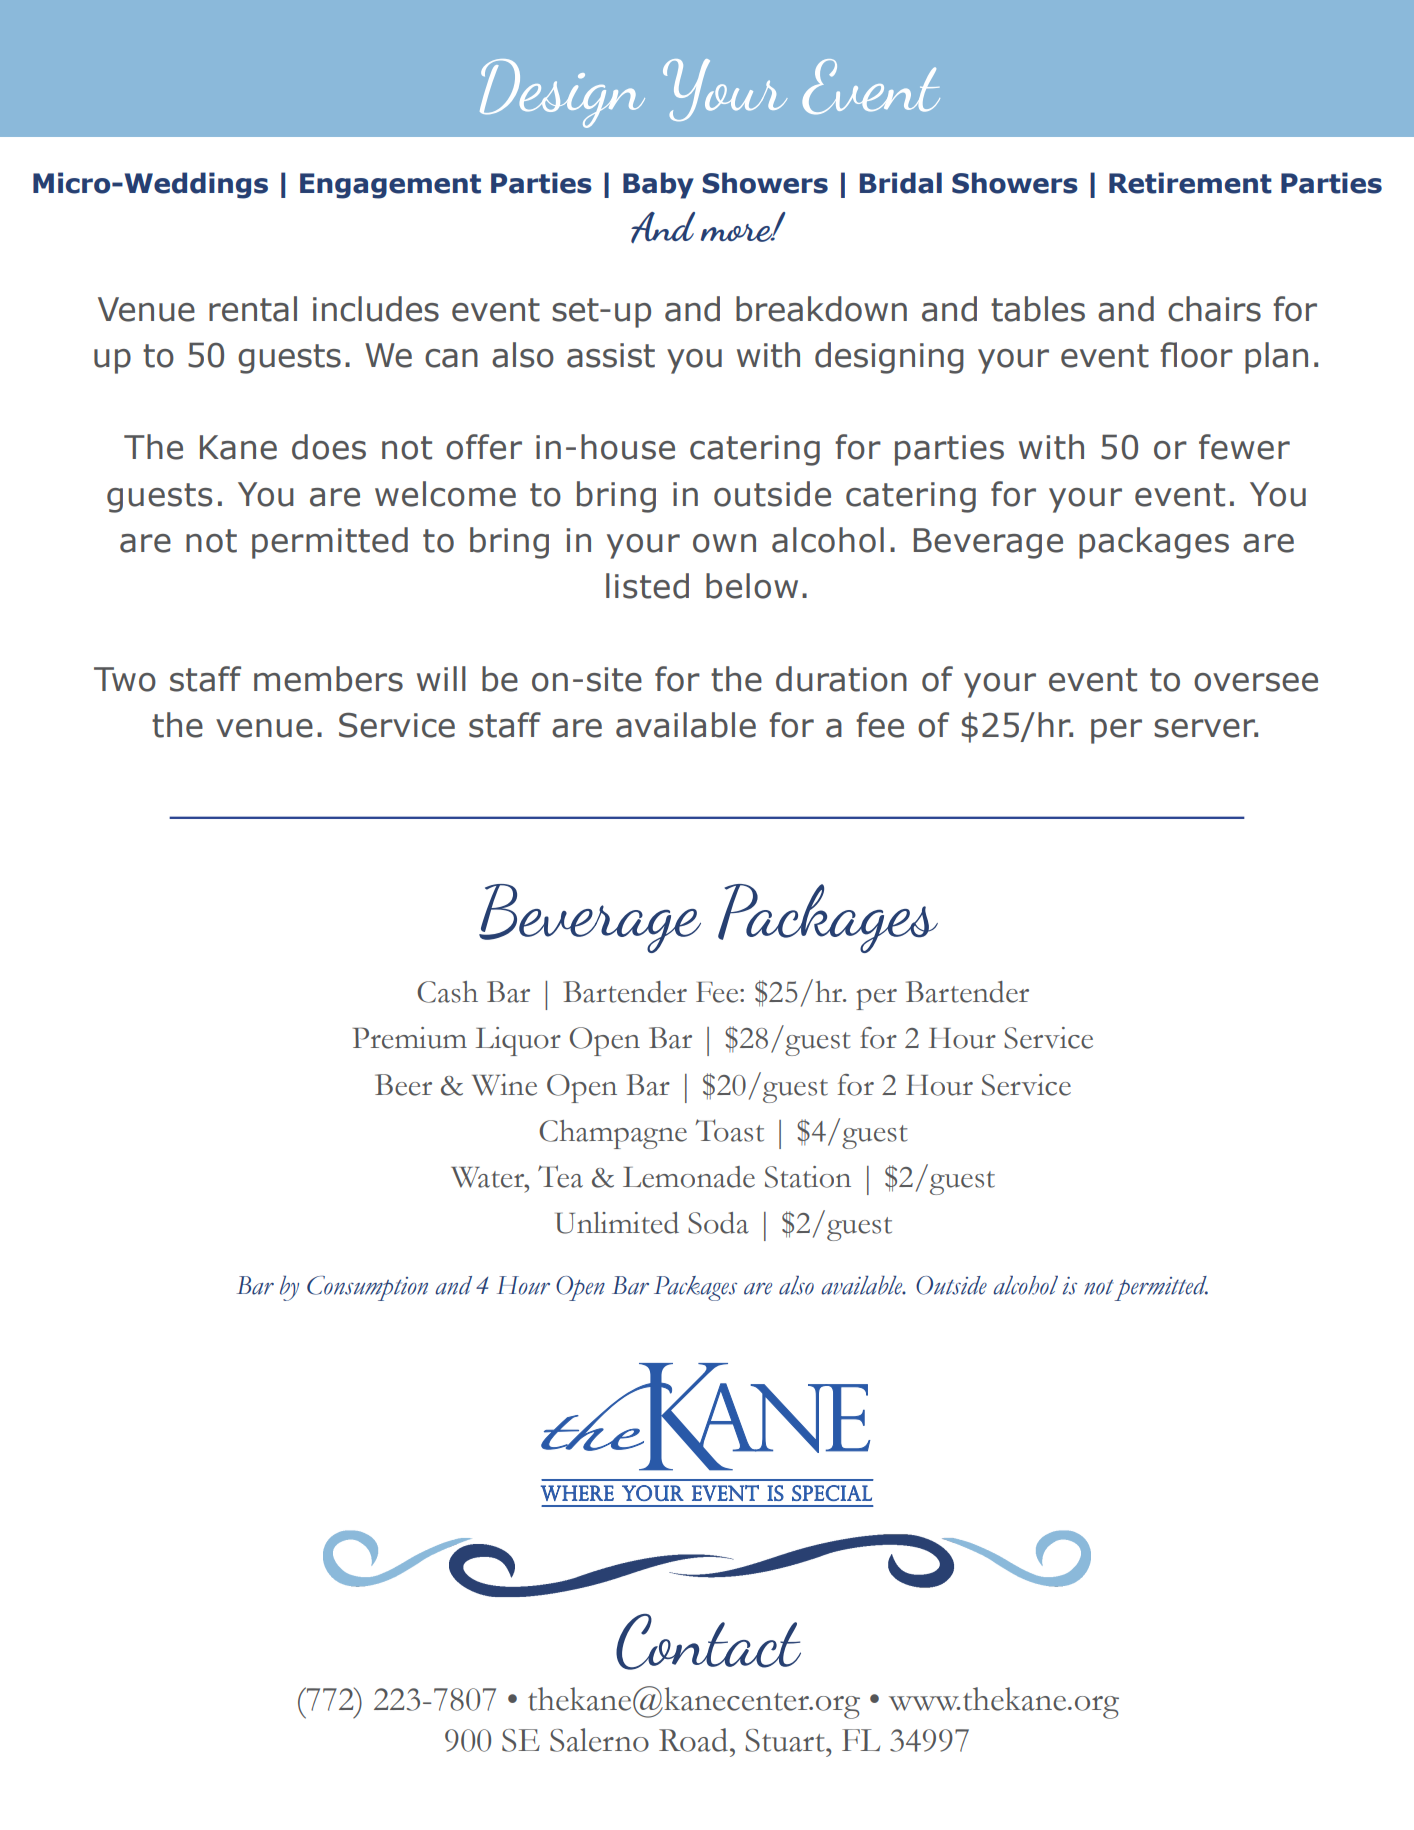 Image resolution: width=1414 pixels, height=1830 pixels. What do you see at coordinates (410, 1038) in the screenshot?
I see `Premium` at bounding box center [410, 1038].
